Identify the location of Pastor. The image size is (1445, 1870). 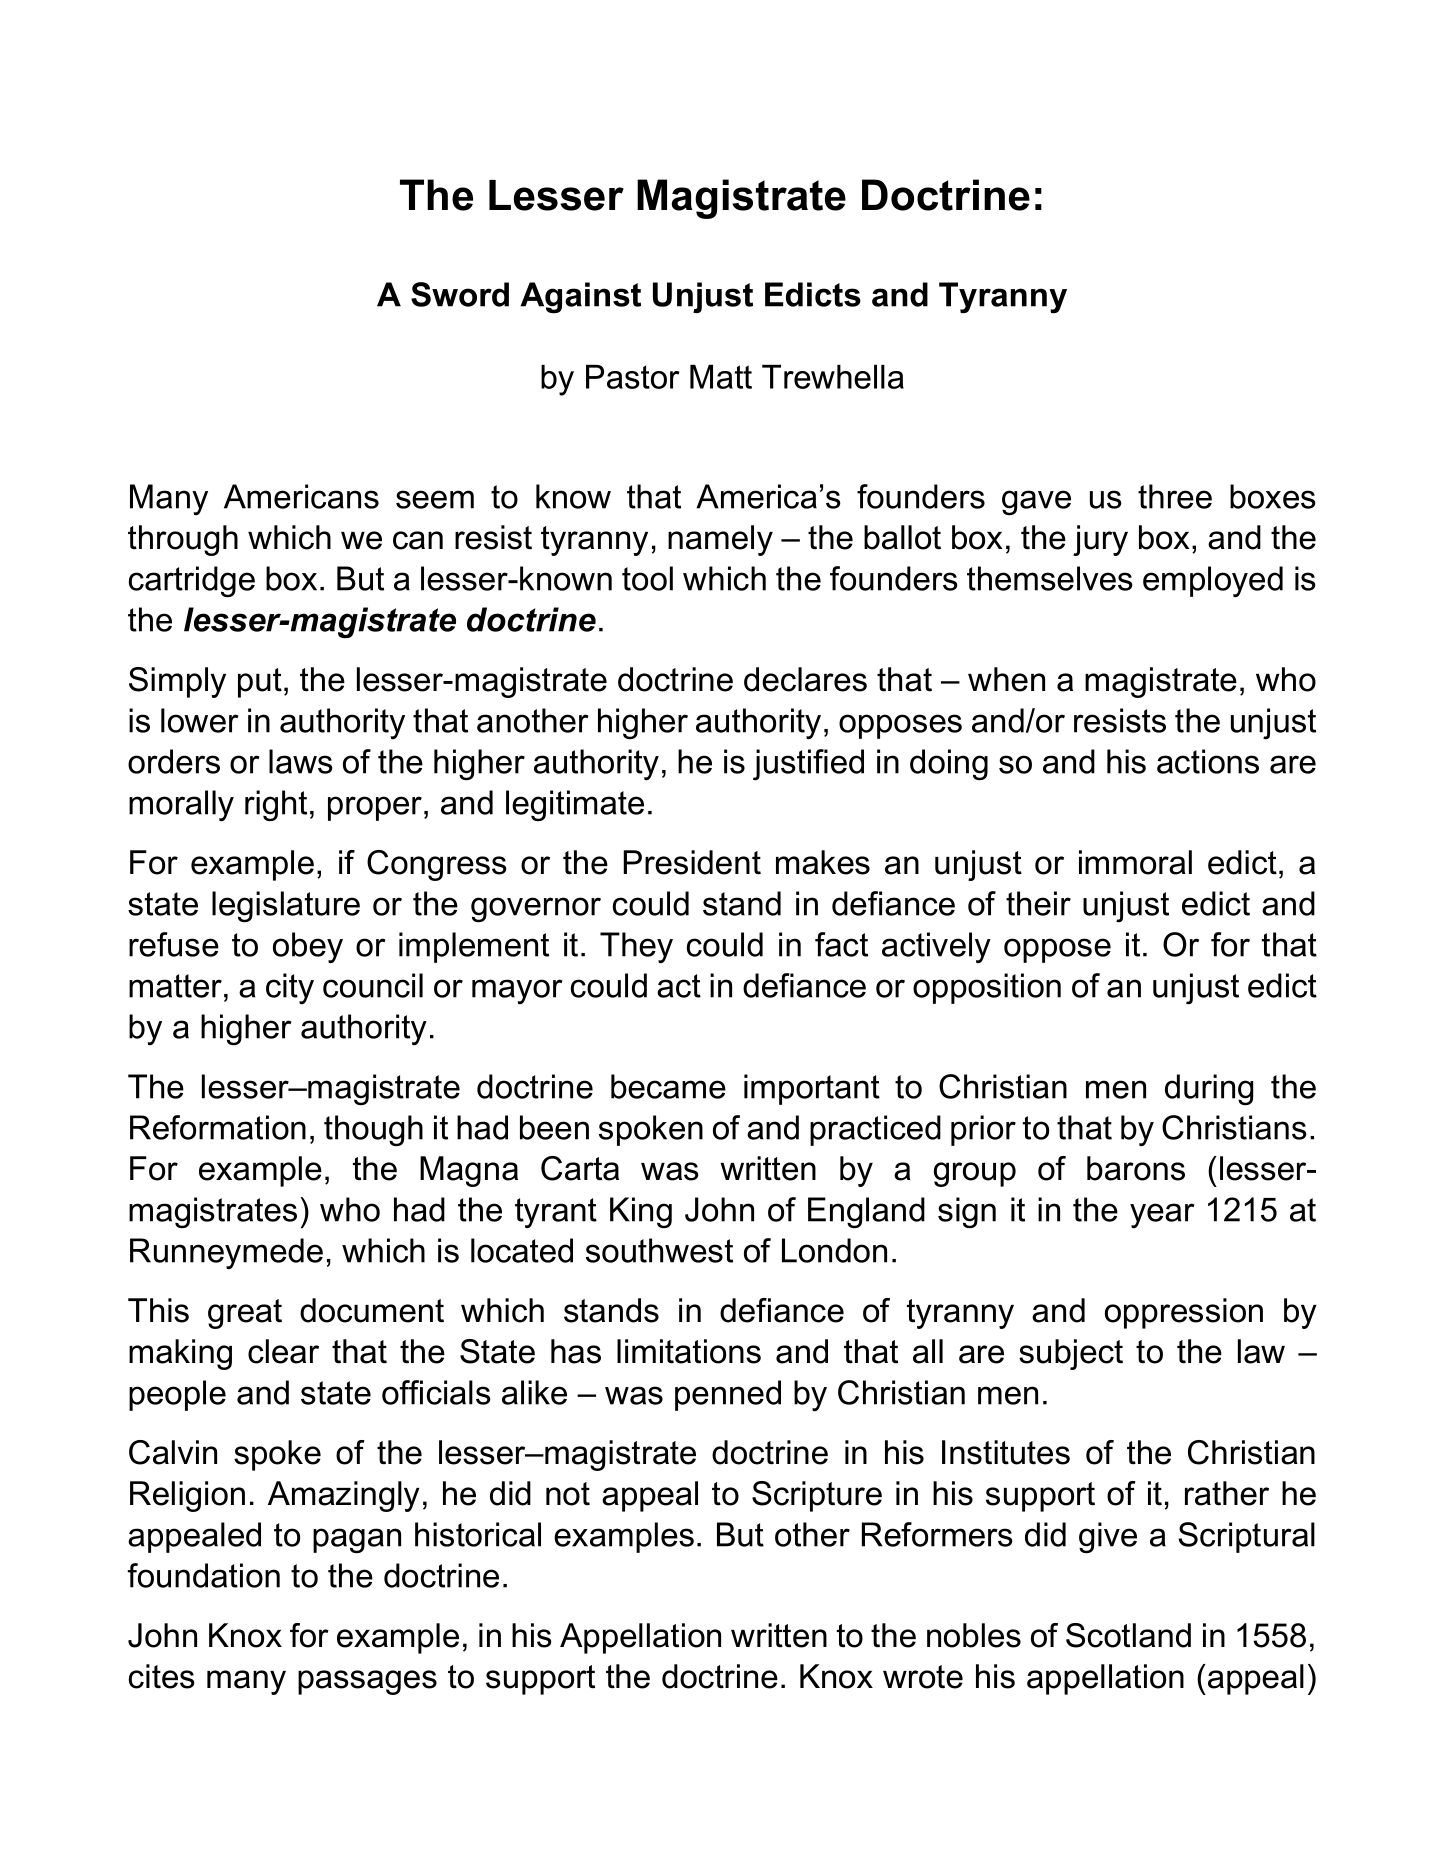
(633, 377).
